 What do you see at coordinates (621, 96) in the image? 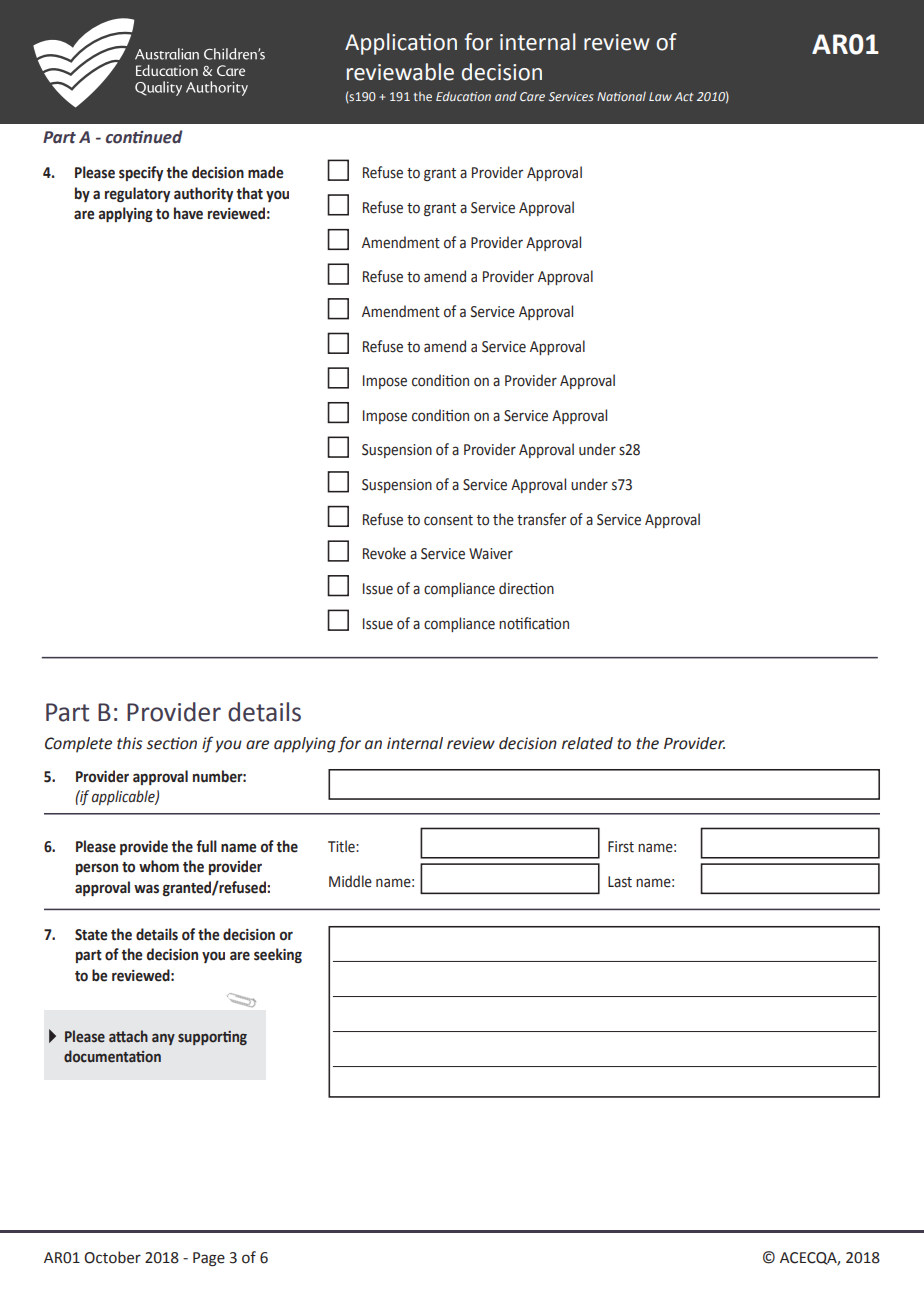
I see `National` at bounding box center [621, 96].
